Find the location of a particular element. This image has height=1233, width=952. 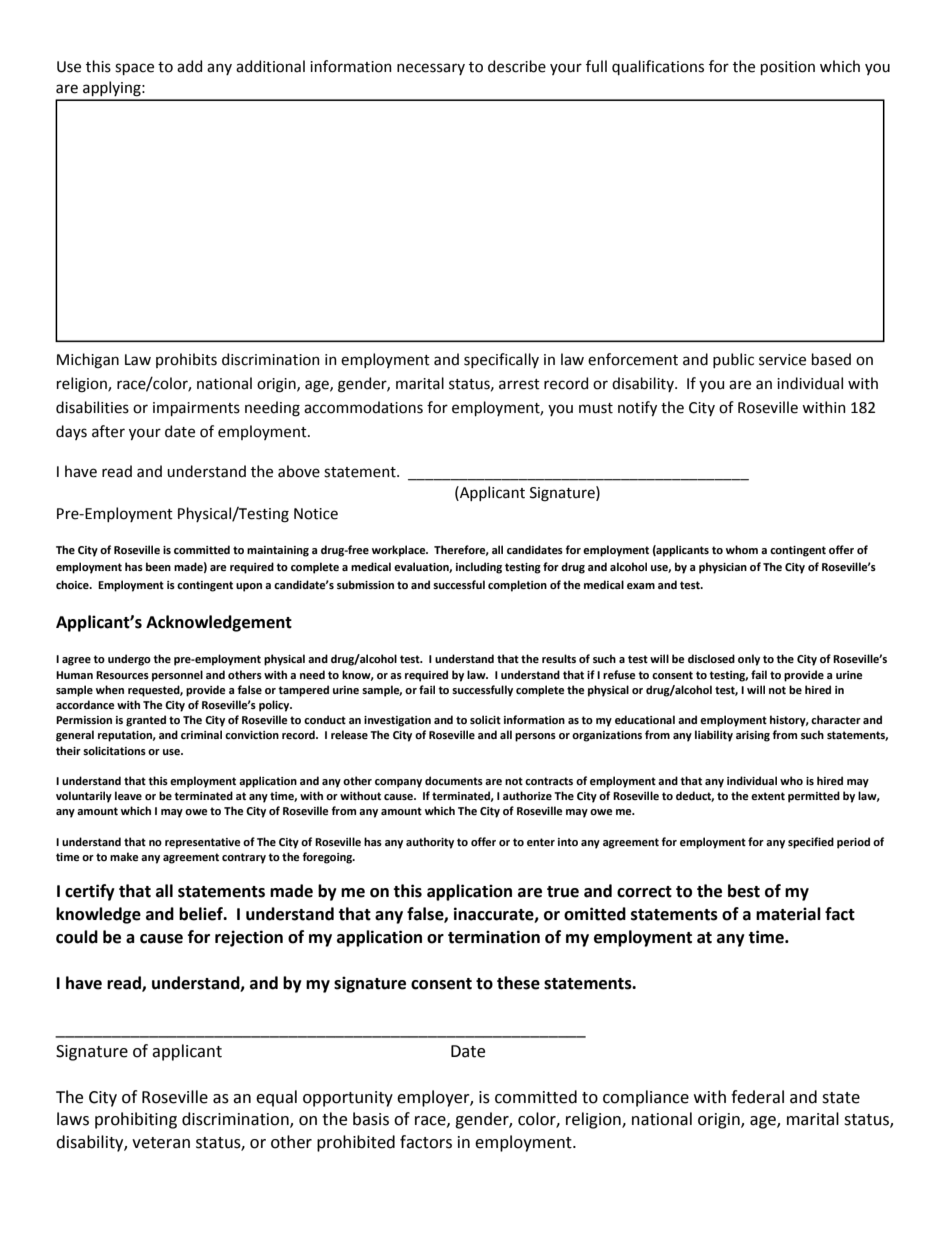

prohibiting is located at coordinates (136, 1120).
